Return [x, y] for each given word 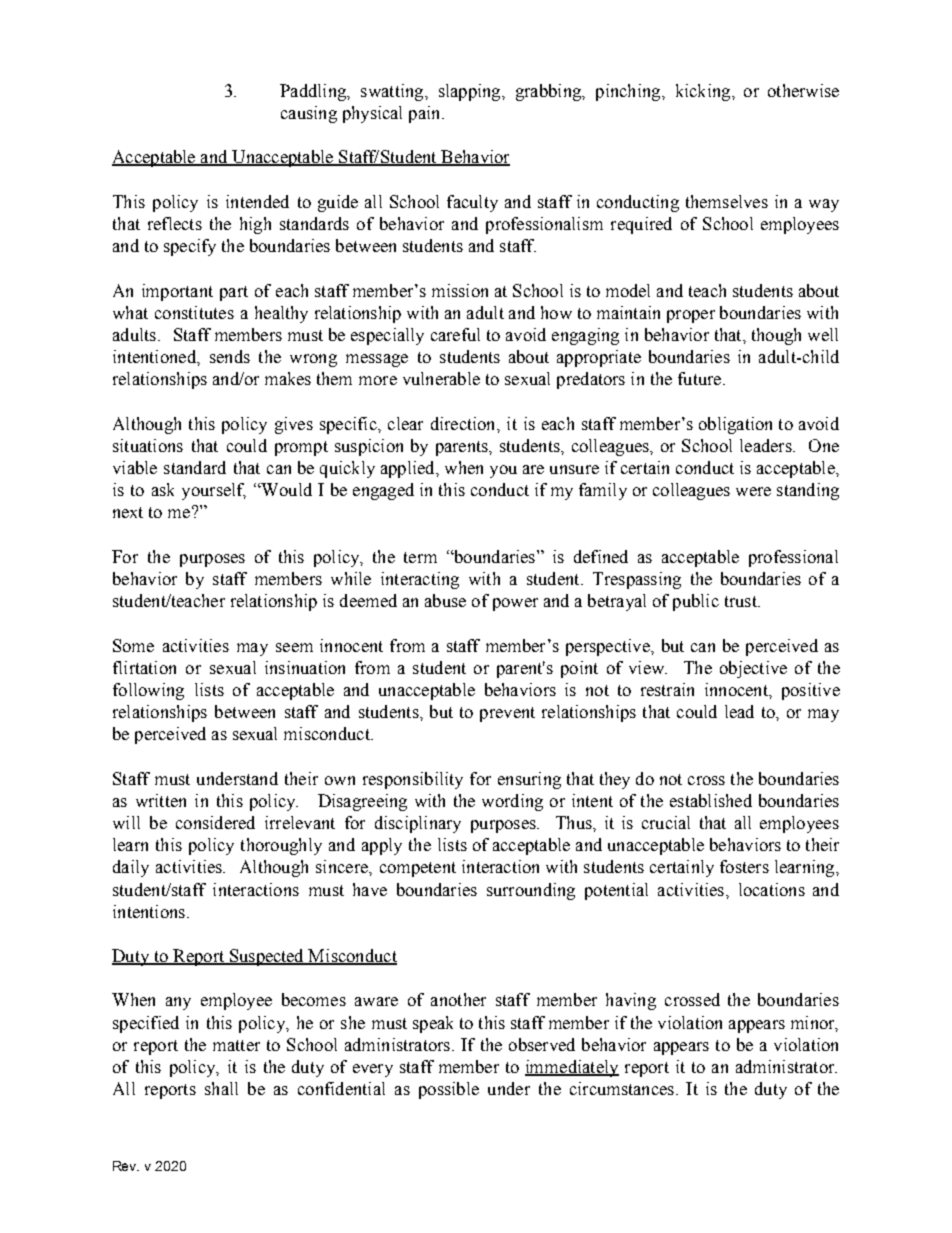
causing [309, 114]
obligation [735, 425]
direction [464, 423]
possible [449, 1090]
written [161, 800]
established [711, 800]
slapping [471, 92]
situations [148, 445]
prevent [507, 714]
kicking [704, 92]
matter [236, 1045]
